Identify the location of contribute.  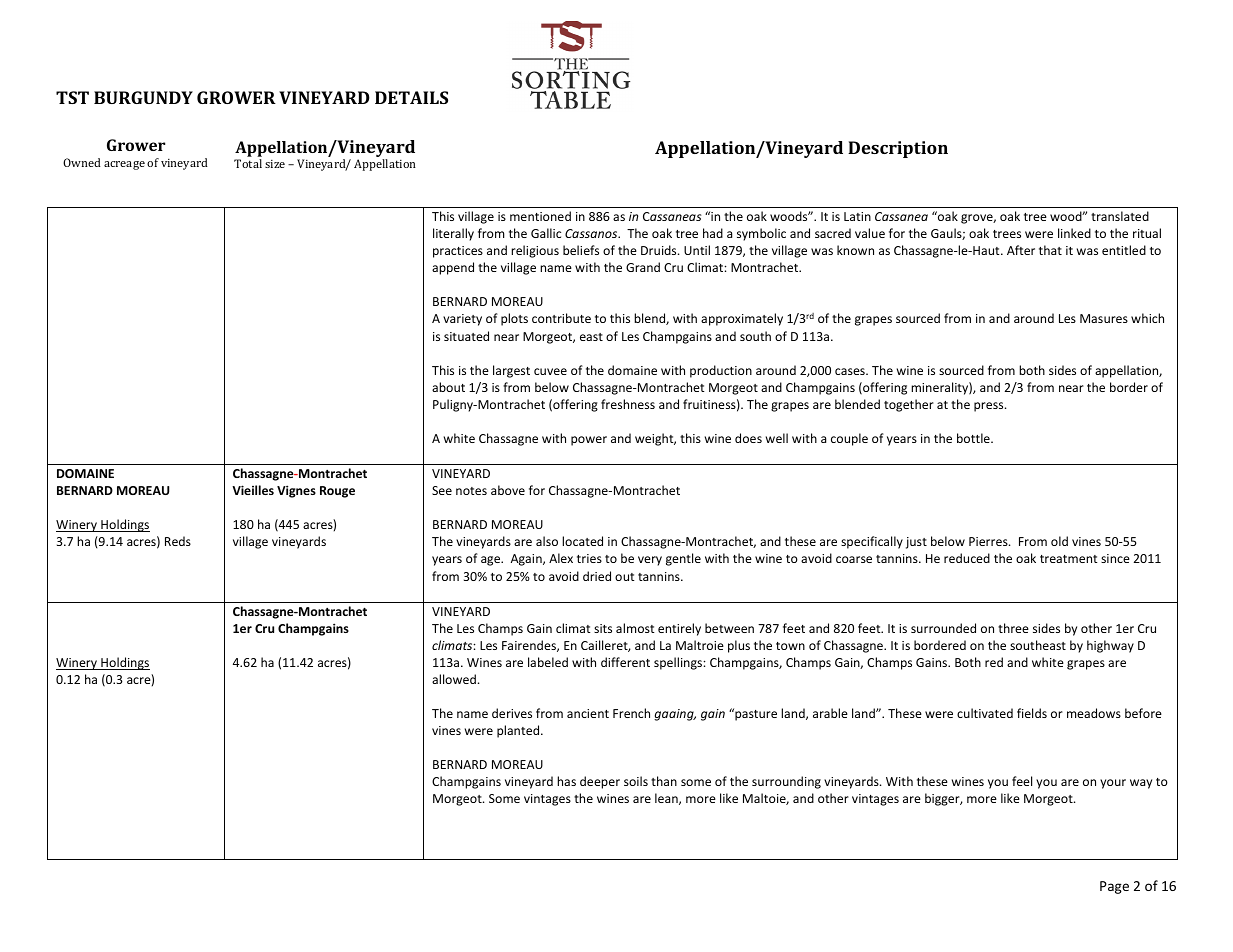
(561, 318).
